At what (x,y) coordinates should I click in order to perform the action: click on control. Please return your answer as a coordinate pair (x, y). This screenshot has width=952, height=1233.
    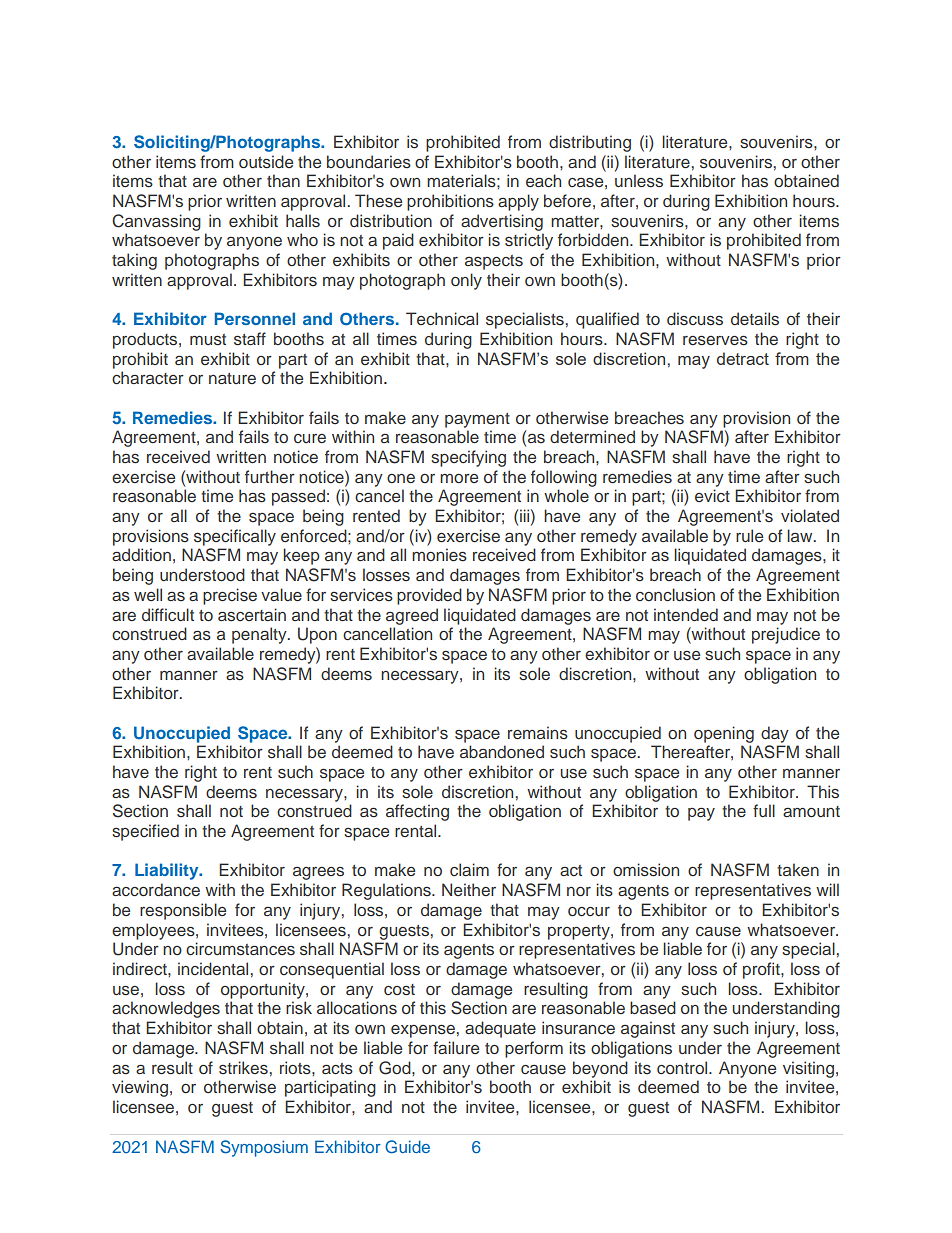
    Looking at the image, I should click on (683, 1067).
